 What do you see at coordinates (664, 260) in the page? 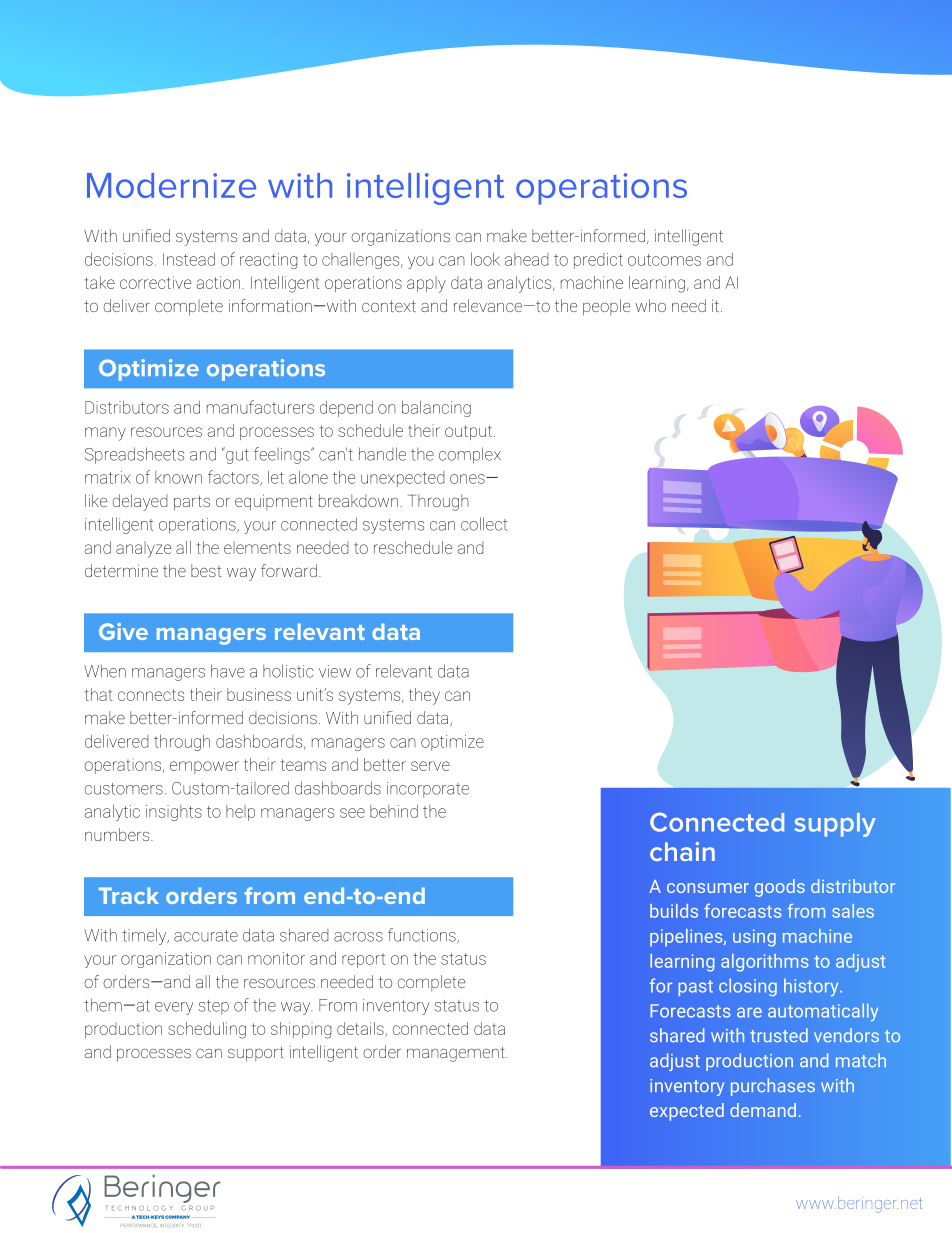
I see `outcomes` at bounding box center [664, 260].
